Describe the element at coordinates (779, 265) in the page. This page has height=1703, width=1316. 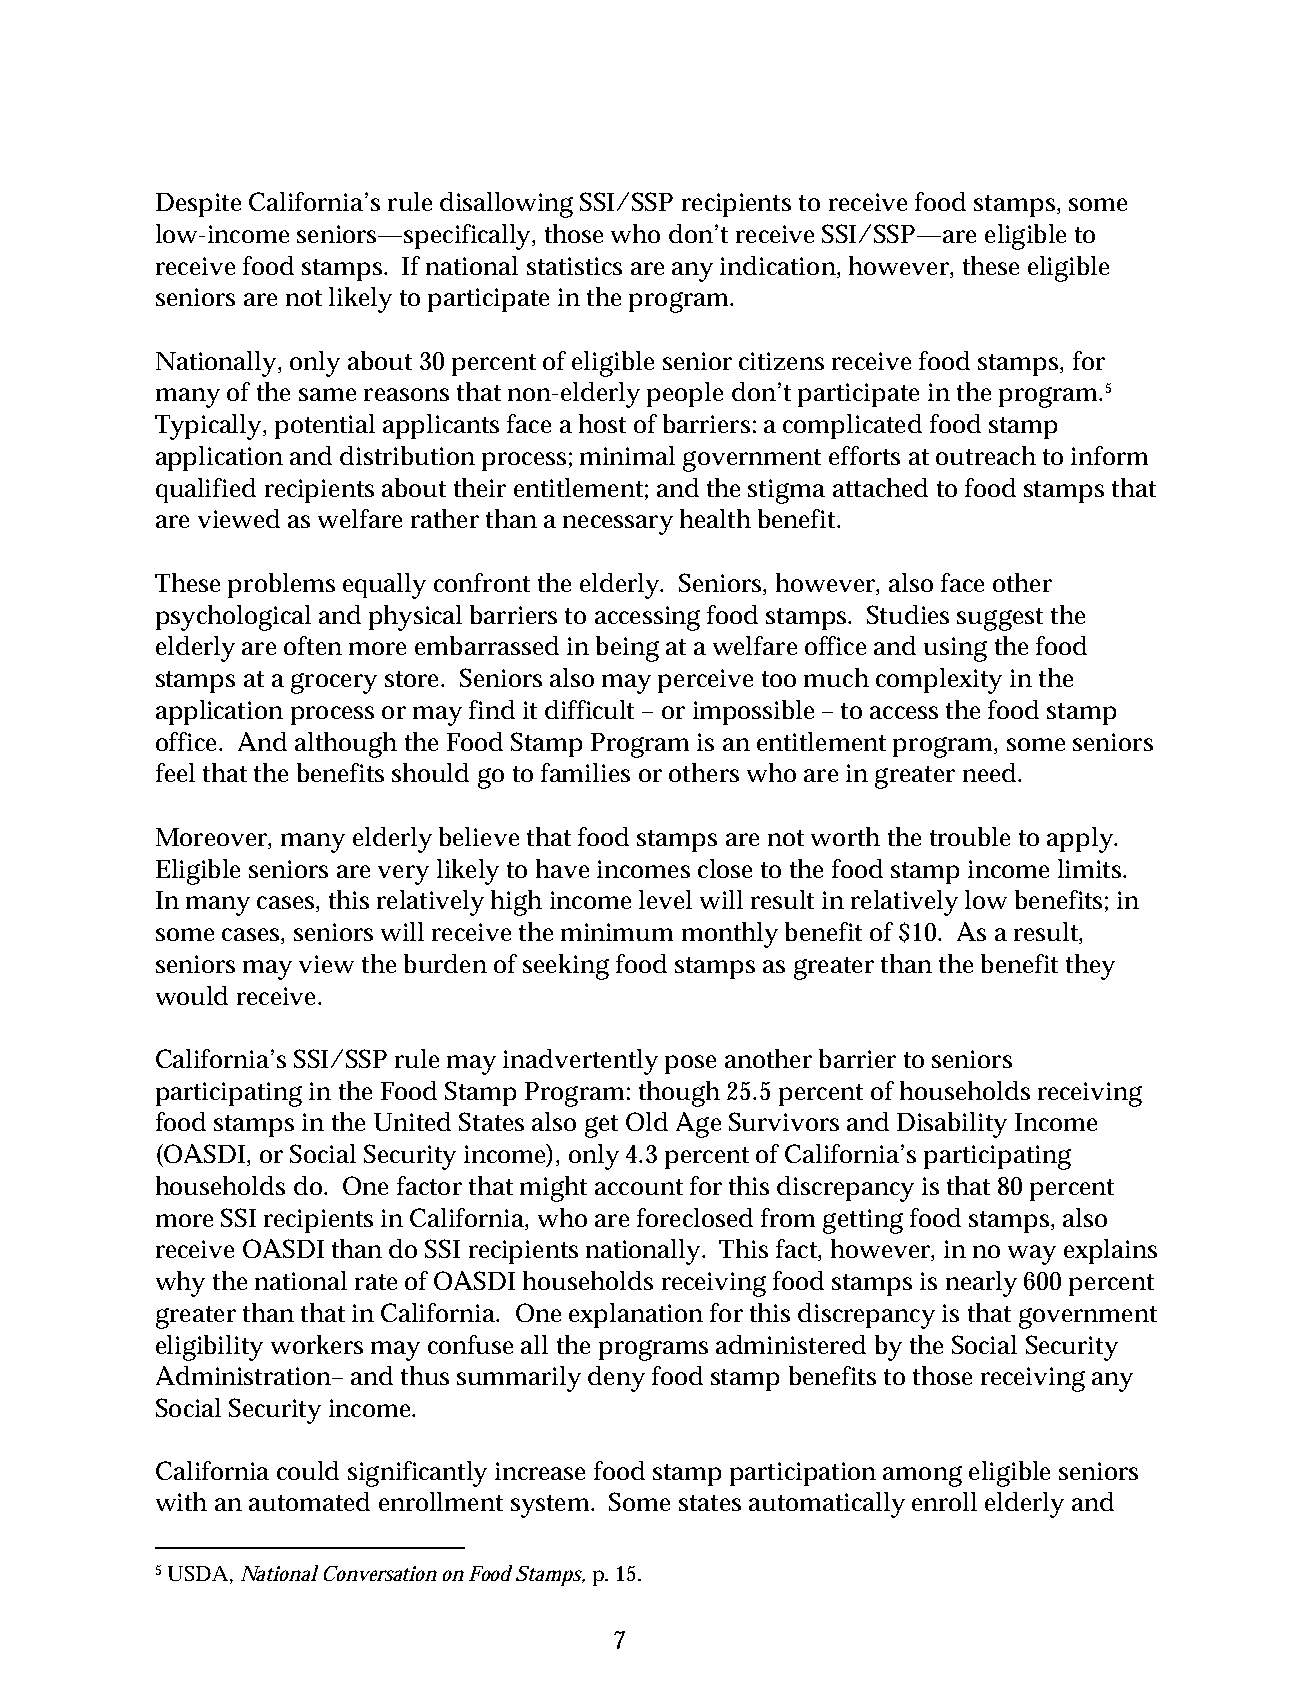
I see `indication` at that location.
